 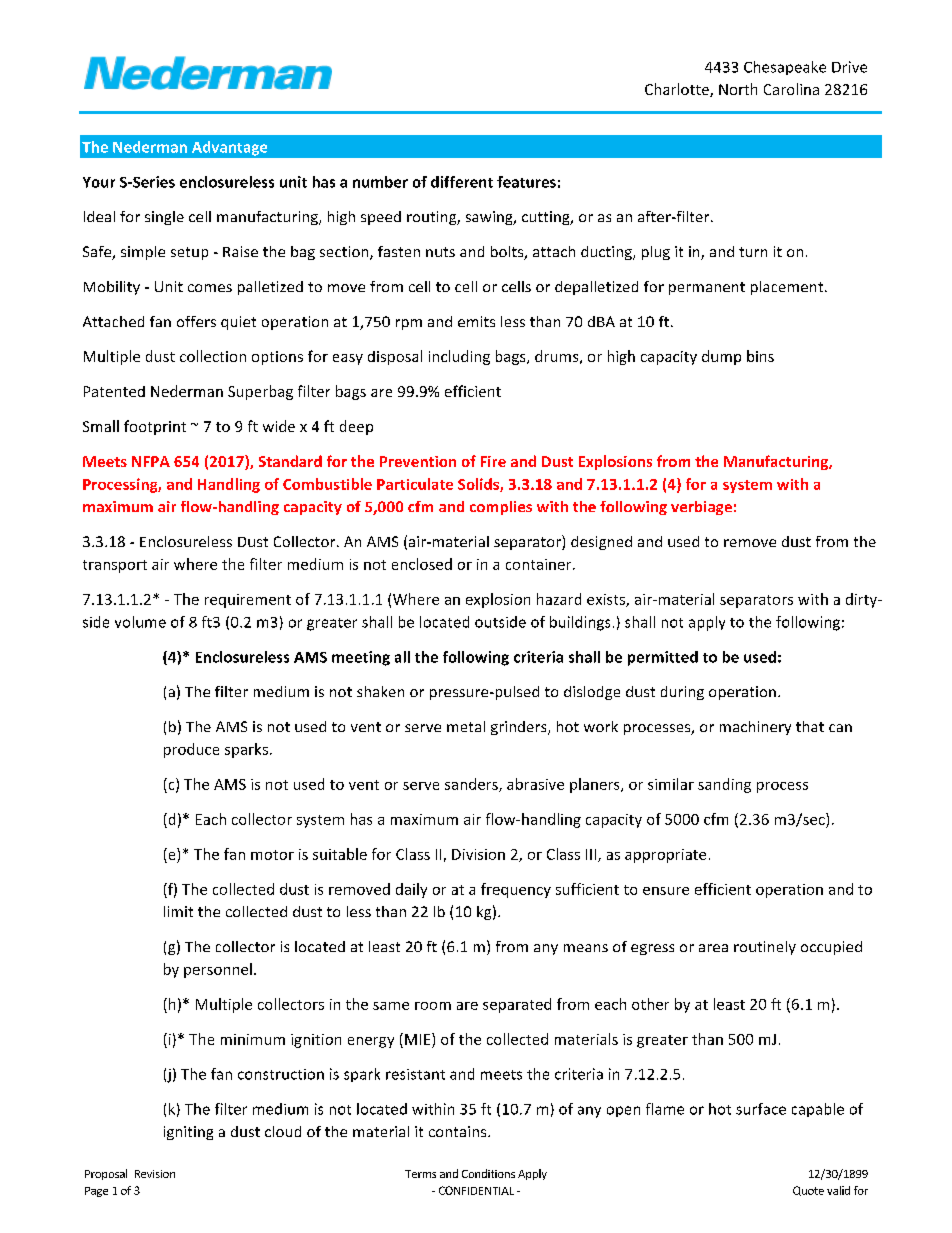 I want to click on emits, so click(x=476, y=321).
